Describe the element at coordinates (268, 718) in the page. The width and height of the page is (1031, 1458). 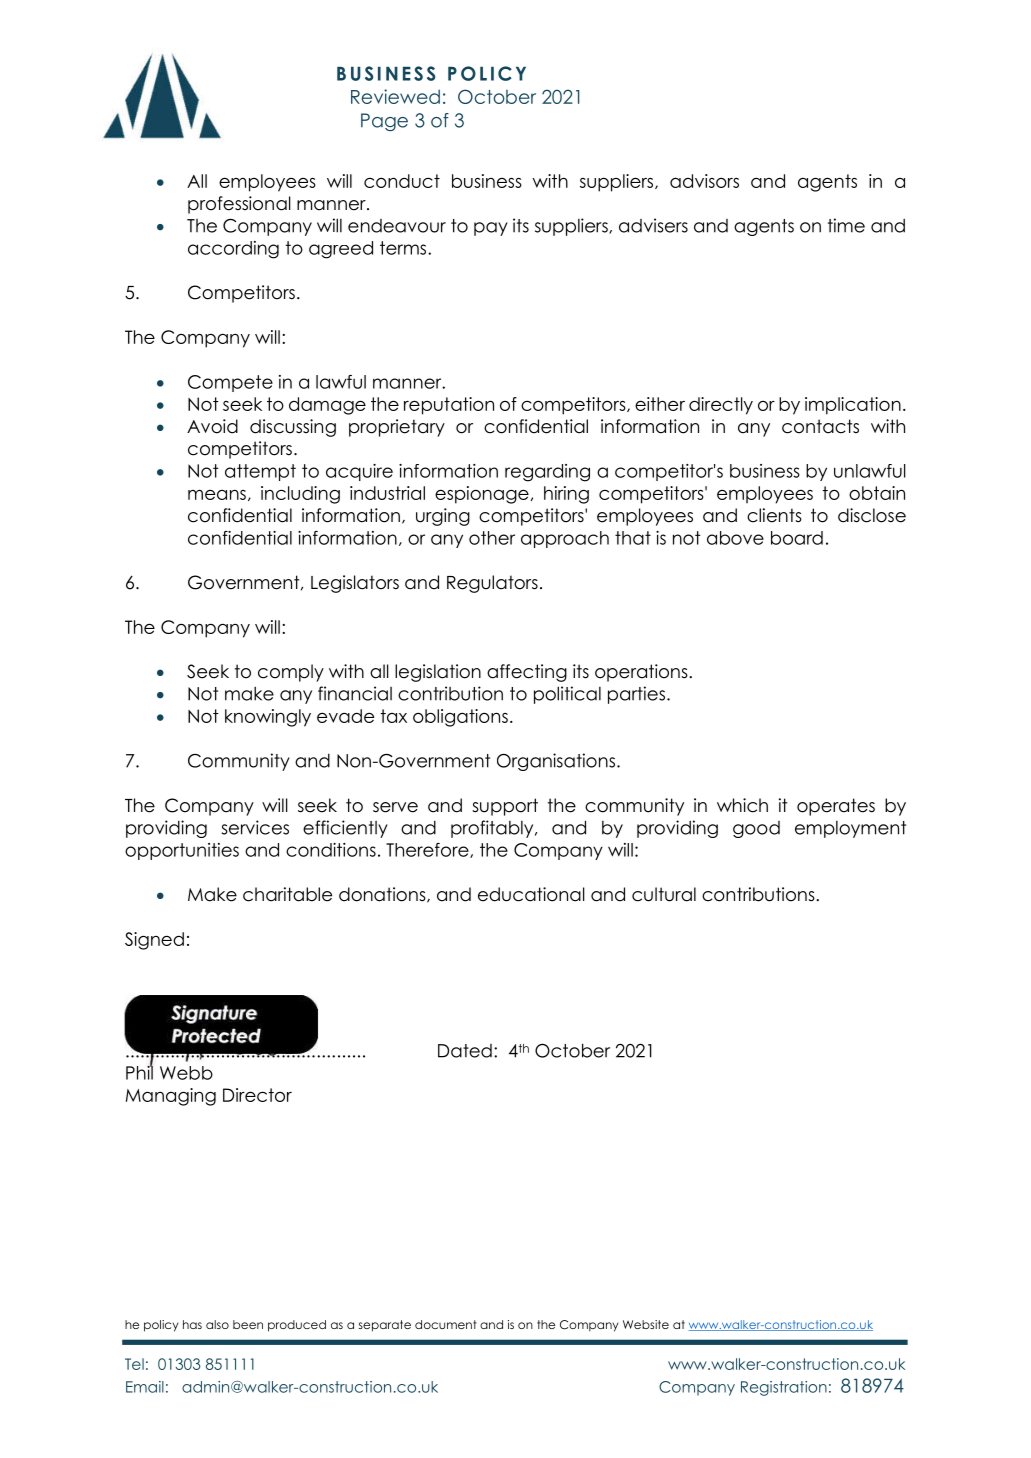
I see `knowingly` at that location.
